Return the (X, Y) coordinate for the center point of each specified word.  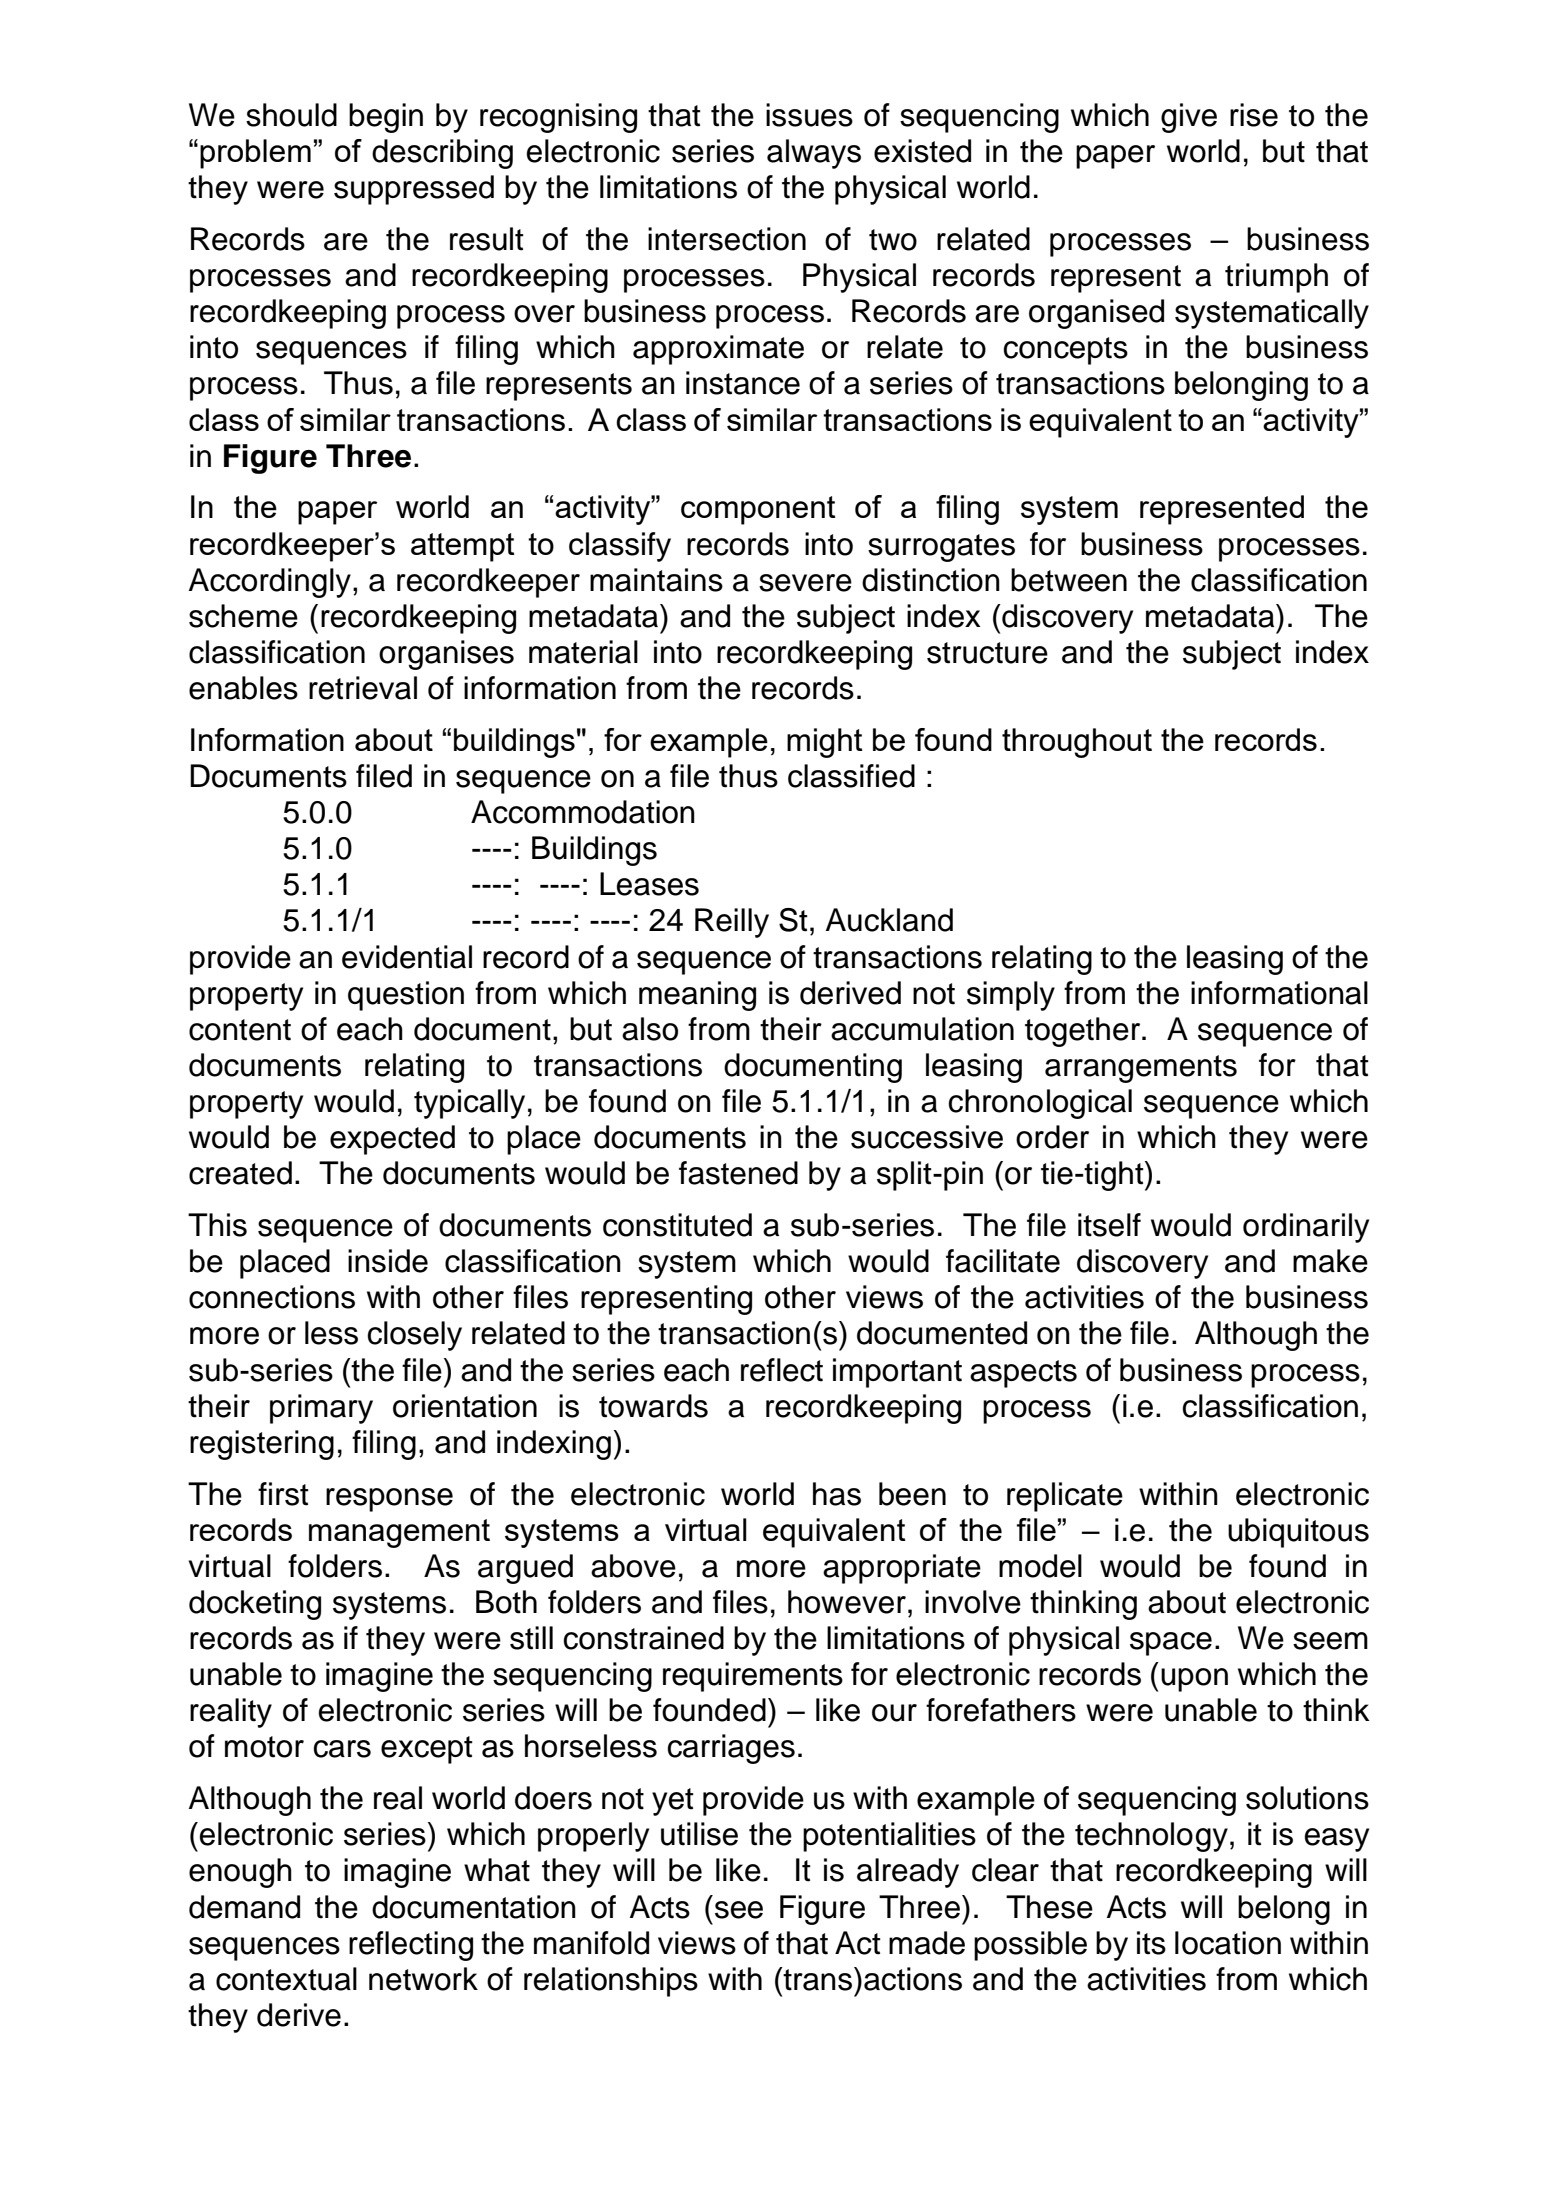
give (1189, 118)
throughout (1077, 743)
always (814, 154)
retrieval (363, 688)
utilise (699, 1834)
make (1330, 1261)
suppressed (414, 190)
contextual (286, 1979)
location (1228, 1943)
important (897, 1373)
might (825, 743)
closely (414, 1336)
